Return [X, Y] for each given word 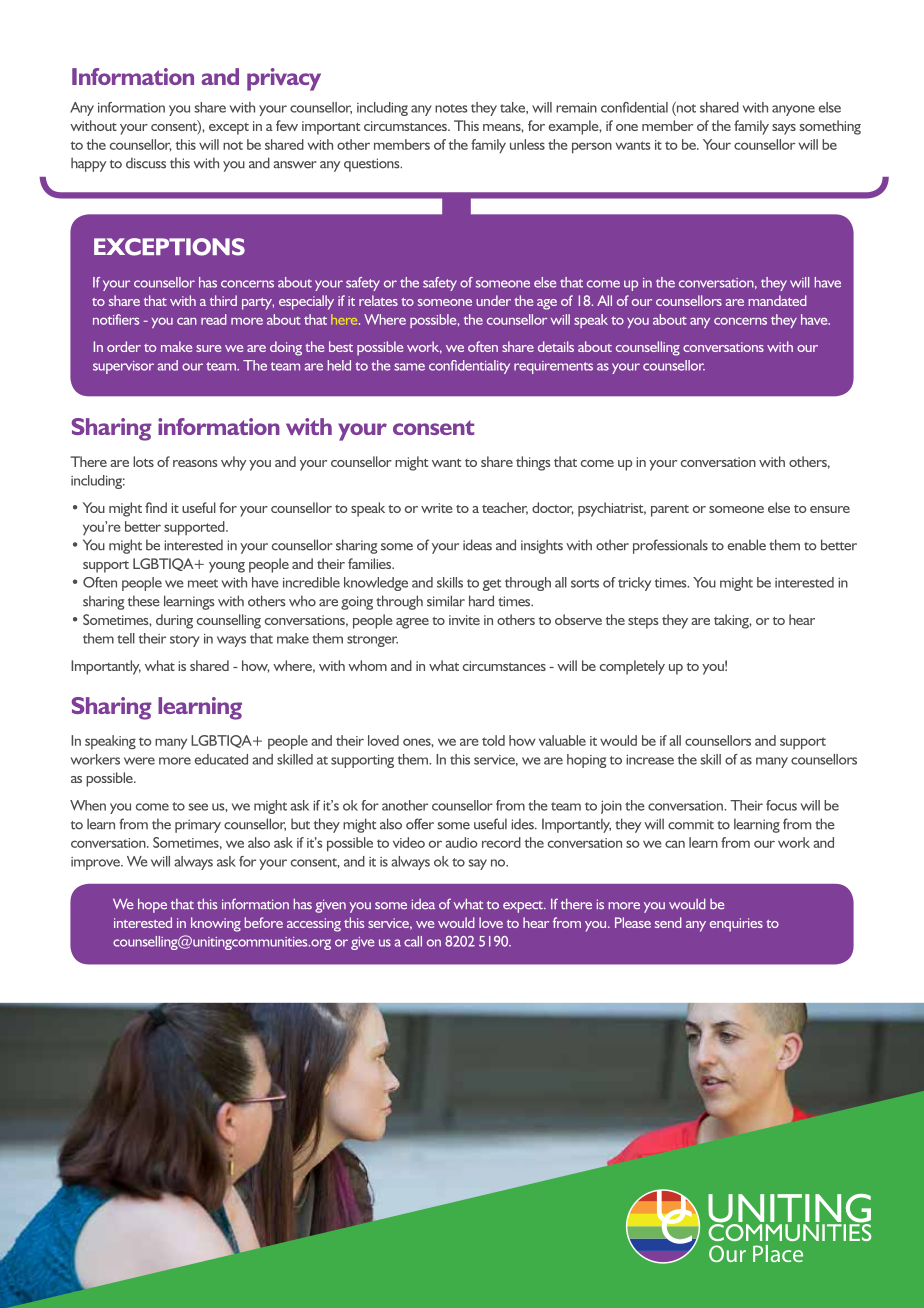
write [437, 508]
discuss [146, 163]
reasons [195, 463]
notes [451, 108]
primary [198, 826]
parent [670, 511]
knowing [216, 924]
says [784, 129]
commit [691, 824]
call [413, 941]
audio [461, 842]
